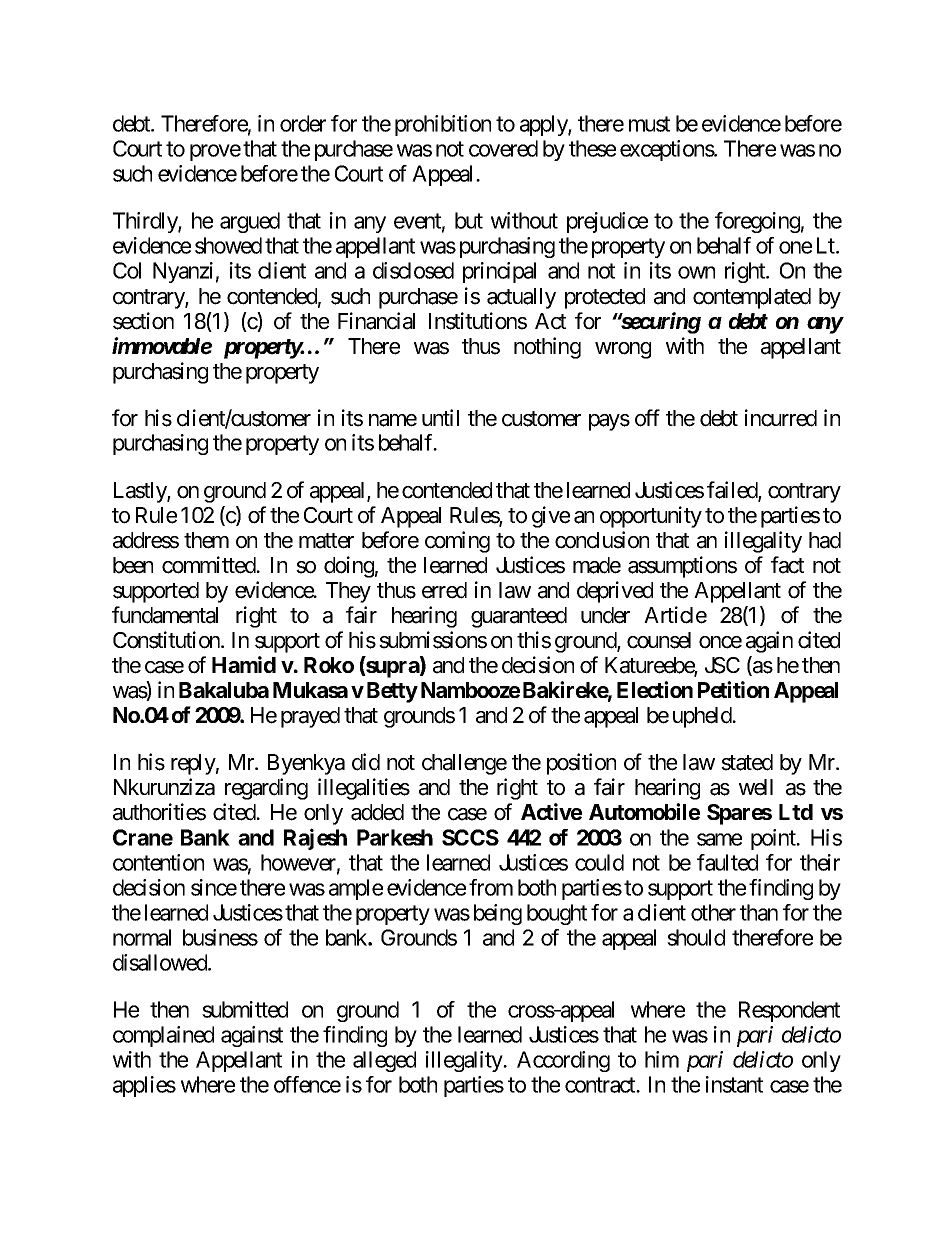 The height and width of the document is (1233, 952). I want to click on must, so click(649, 124).
